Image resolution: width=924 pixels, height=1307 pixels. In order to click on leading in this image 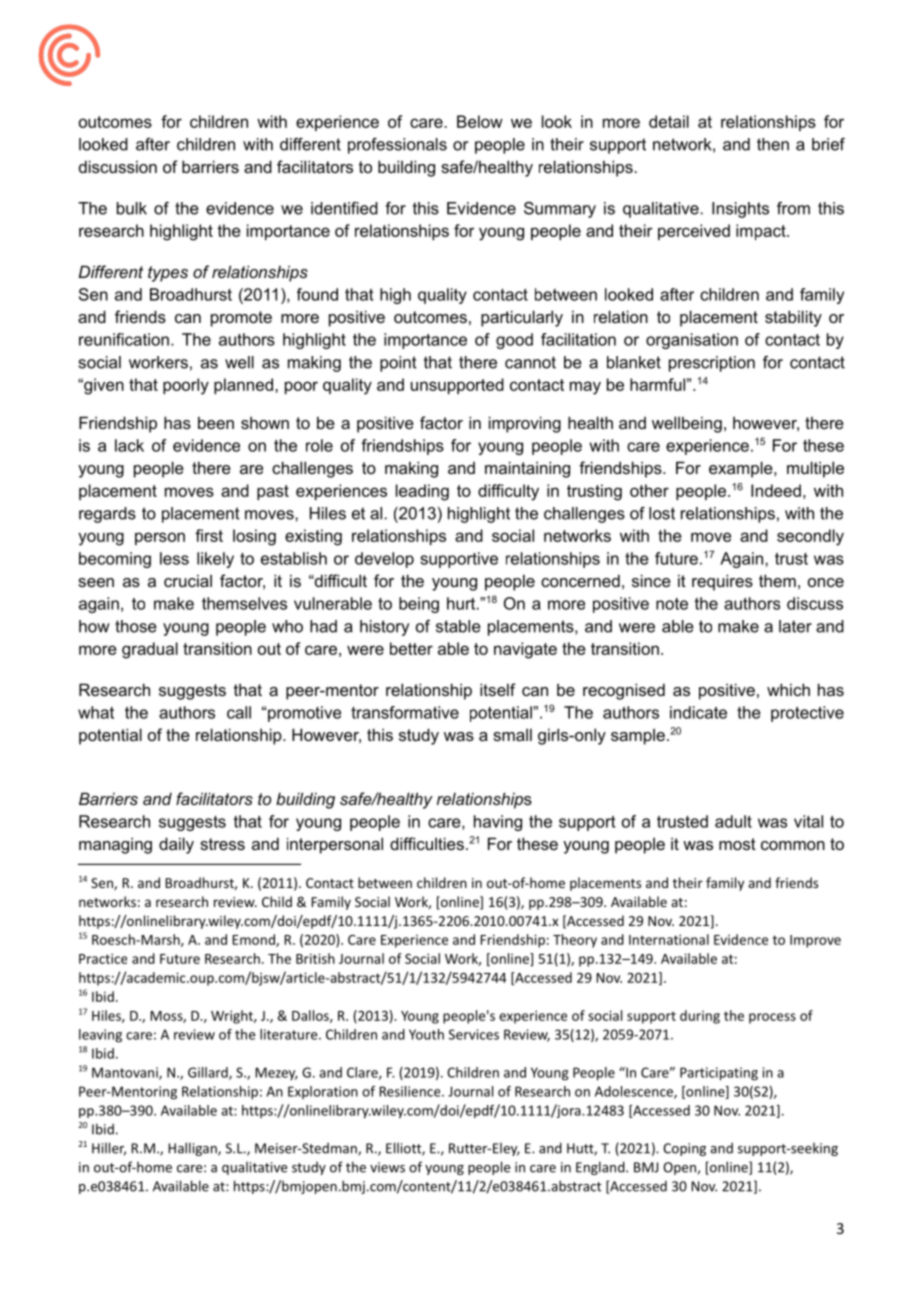, I will do `click(422, 492)`.
